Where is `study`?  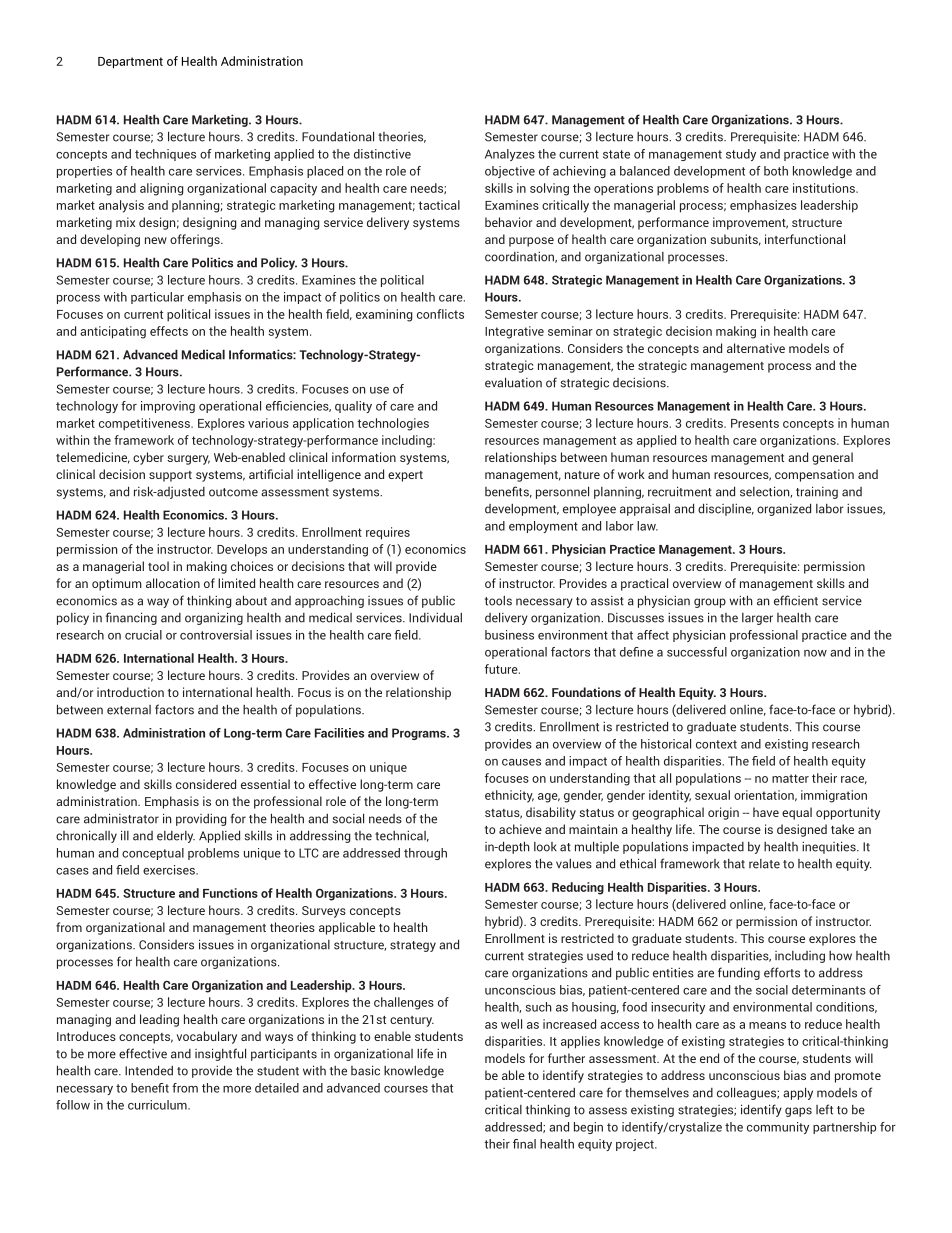
study is located at coordinates (741, 155).
